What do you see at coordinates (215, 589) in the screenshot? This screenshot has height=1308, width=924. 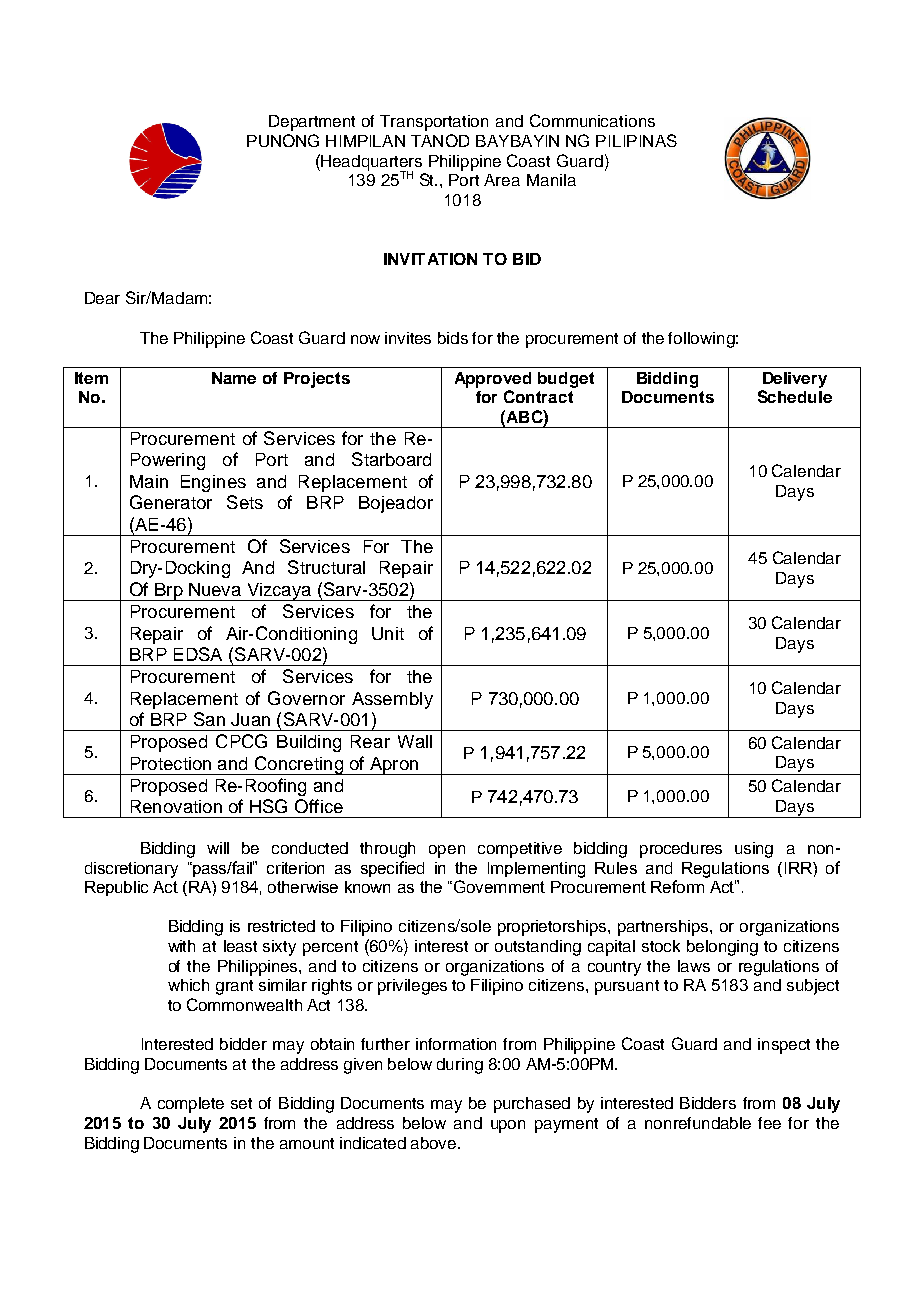 I see `Nueva` at bounding box center [215, 589].
